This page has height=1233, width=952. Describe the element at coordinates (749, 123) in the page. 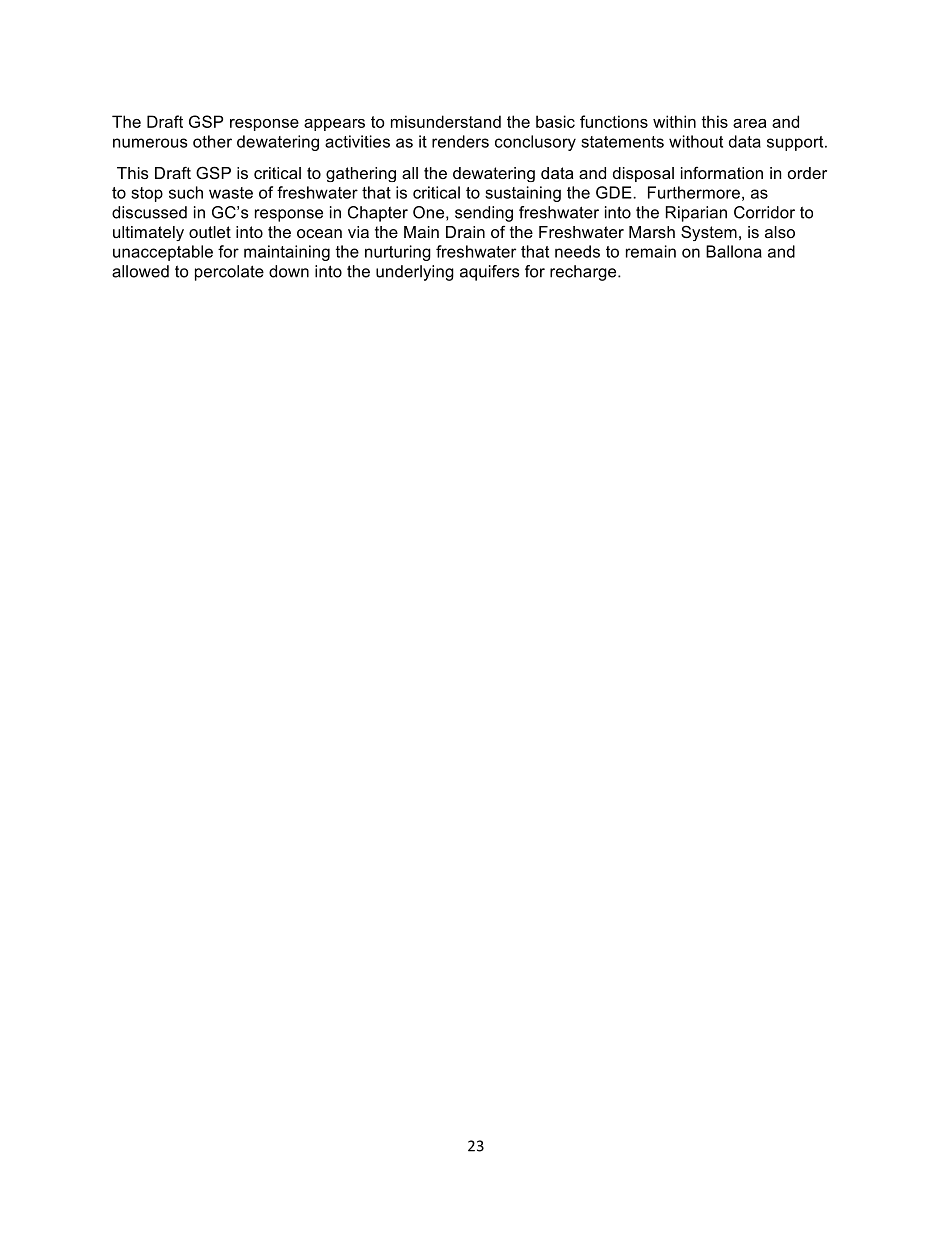

I see `area` at that location.
